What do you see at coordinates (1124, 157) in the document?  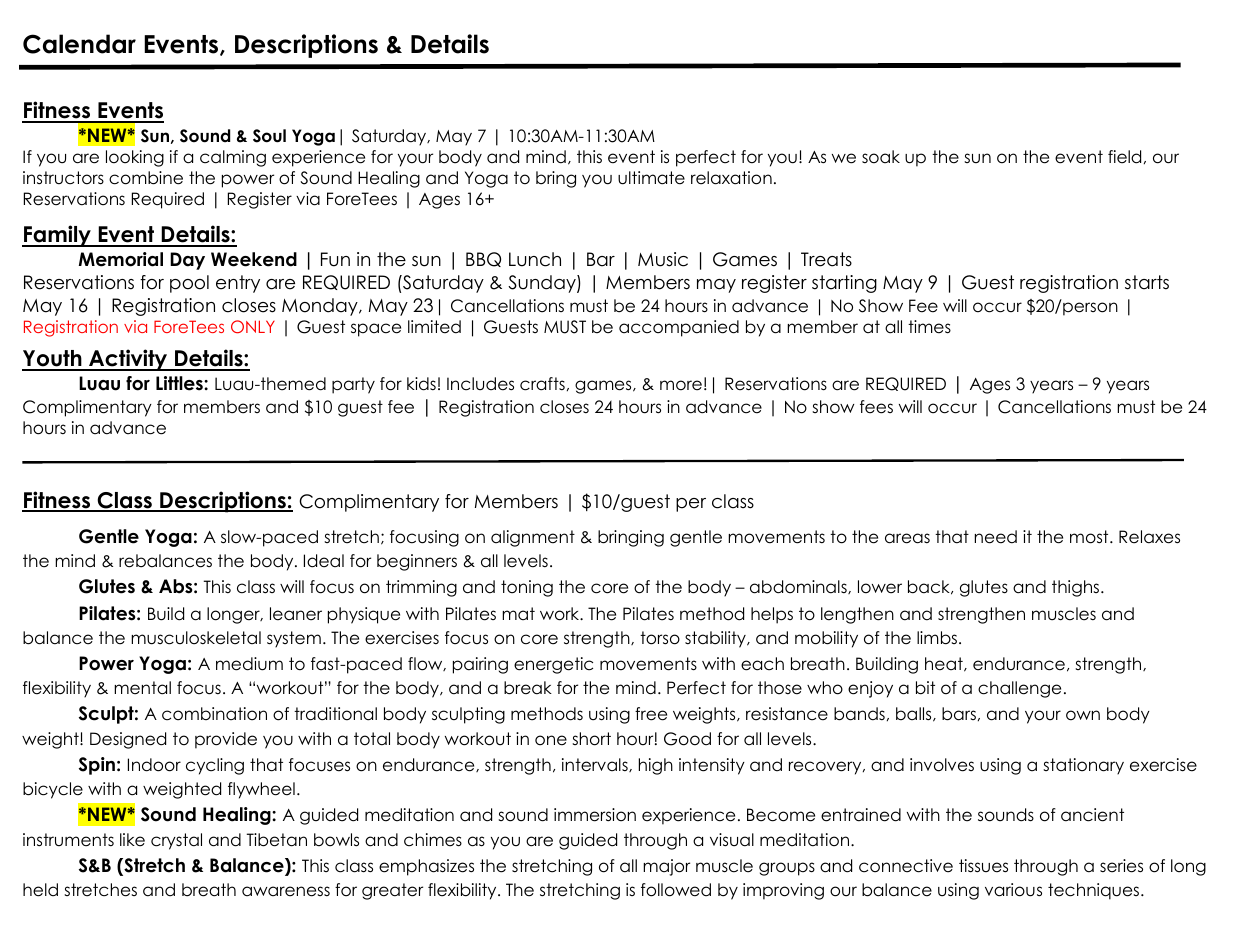 I see `field` at bounding box center [1124, 157].
